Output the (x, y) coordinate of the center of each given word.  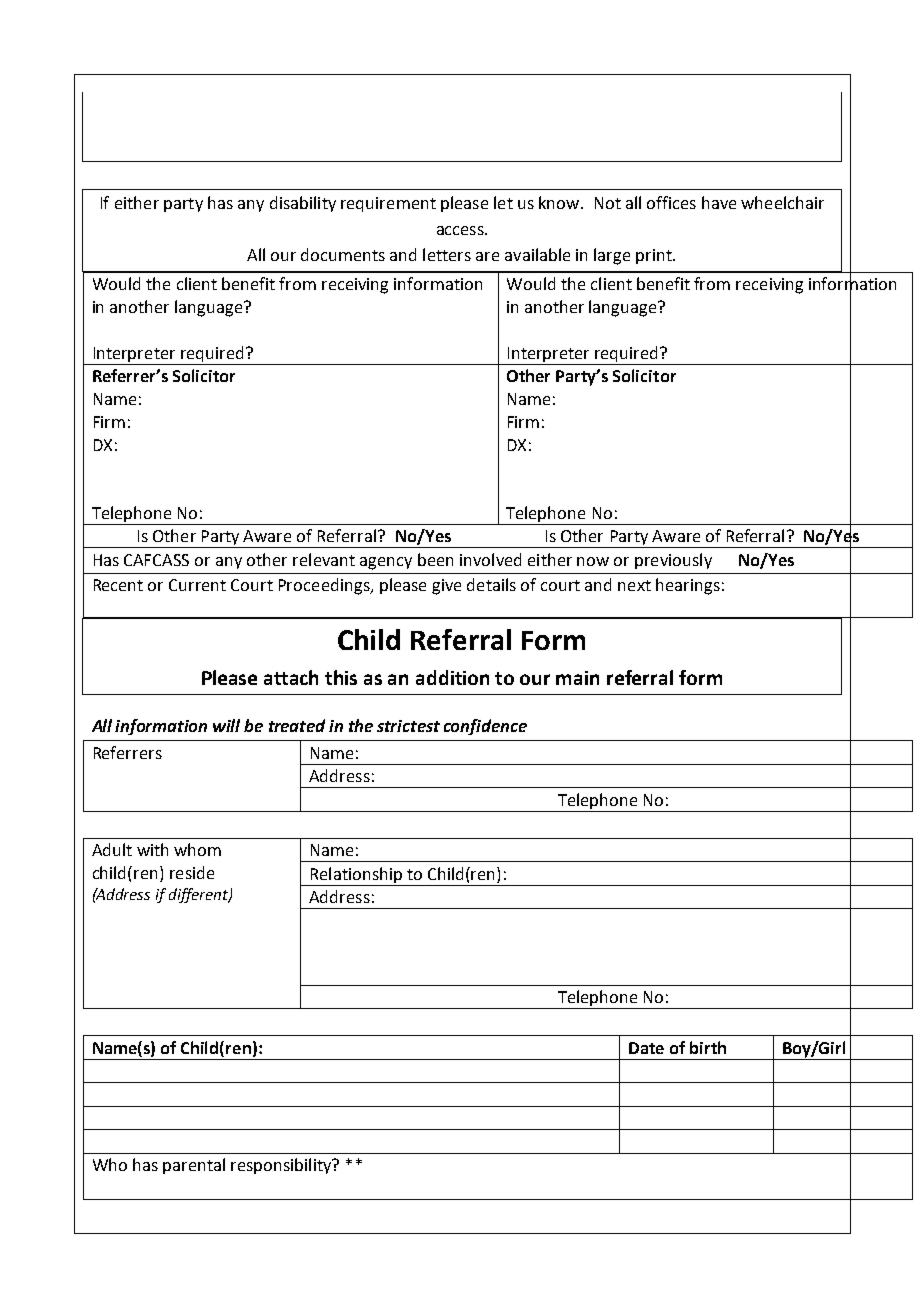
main (577, 678)
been (435, 559)
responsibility (282, 1166)
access (461, 230)
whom (197, 849)
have (719, 202)
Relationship (356, 876)
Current (197, 585)
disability (303, 204)
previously (673, 561)
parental (194, 1166)
